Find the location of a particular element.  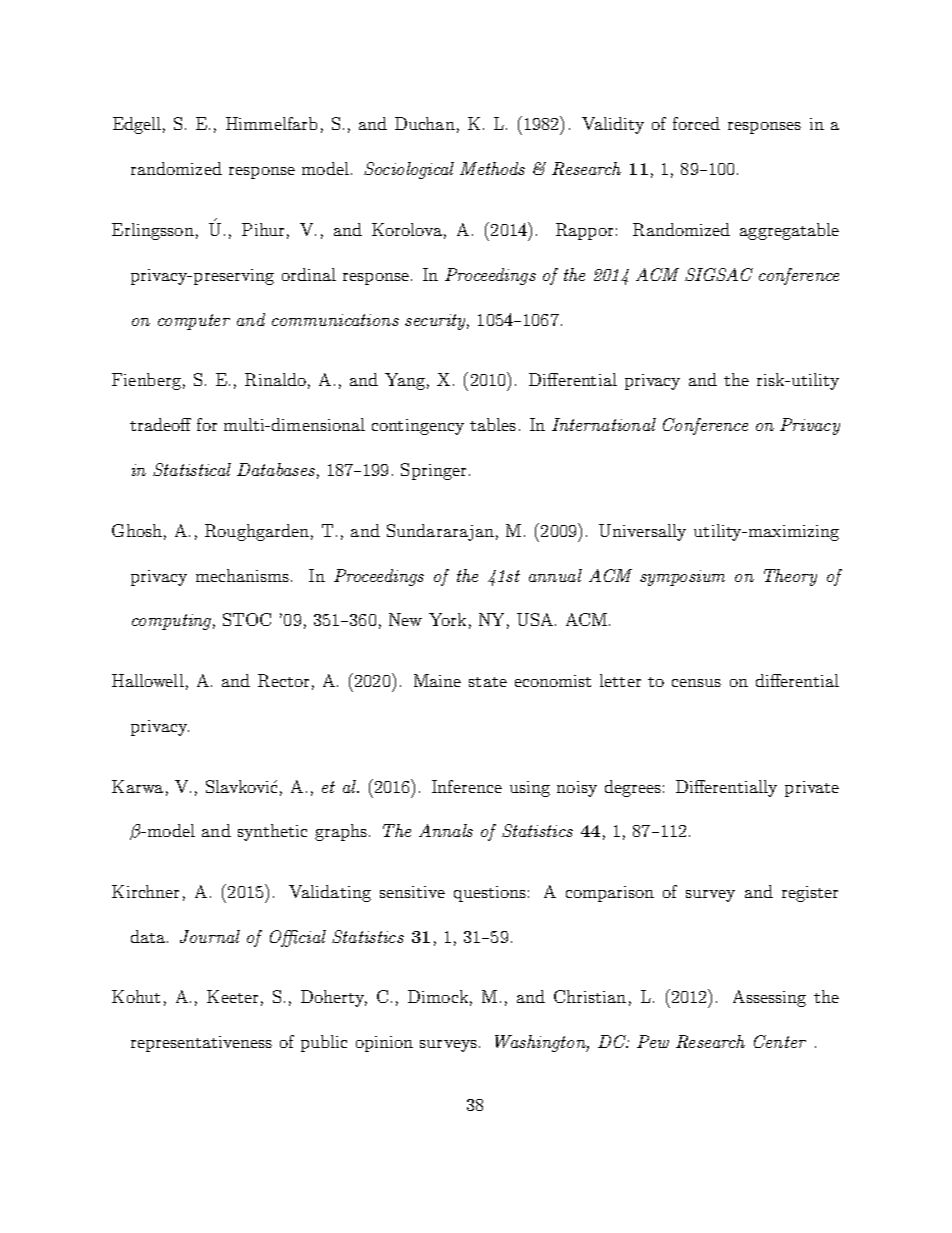

representativeness is located at coordinates (201, 1044).
